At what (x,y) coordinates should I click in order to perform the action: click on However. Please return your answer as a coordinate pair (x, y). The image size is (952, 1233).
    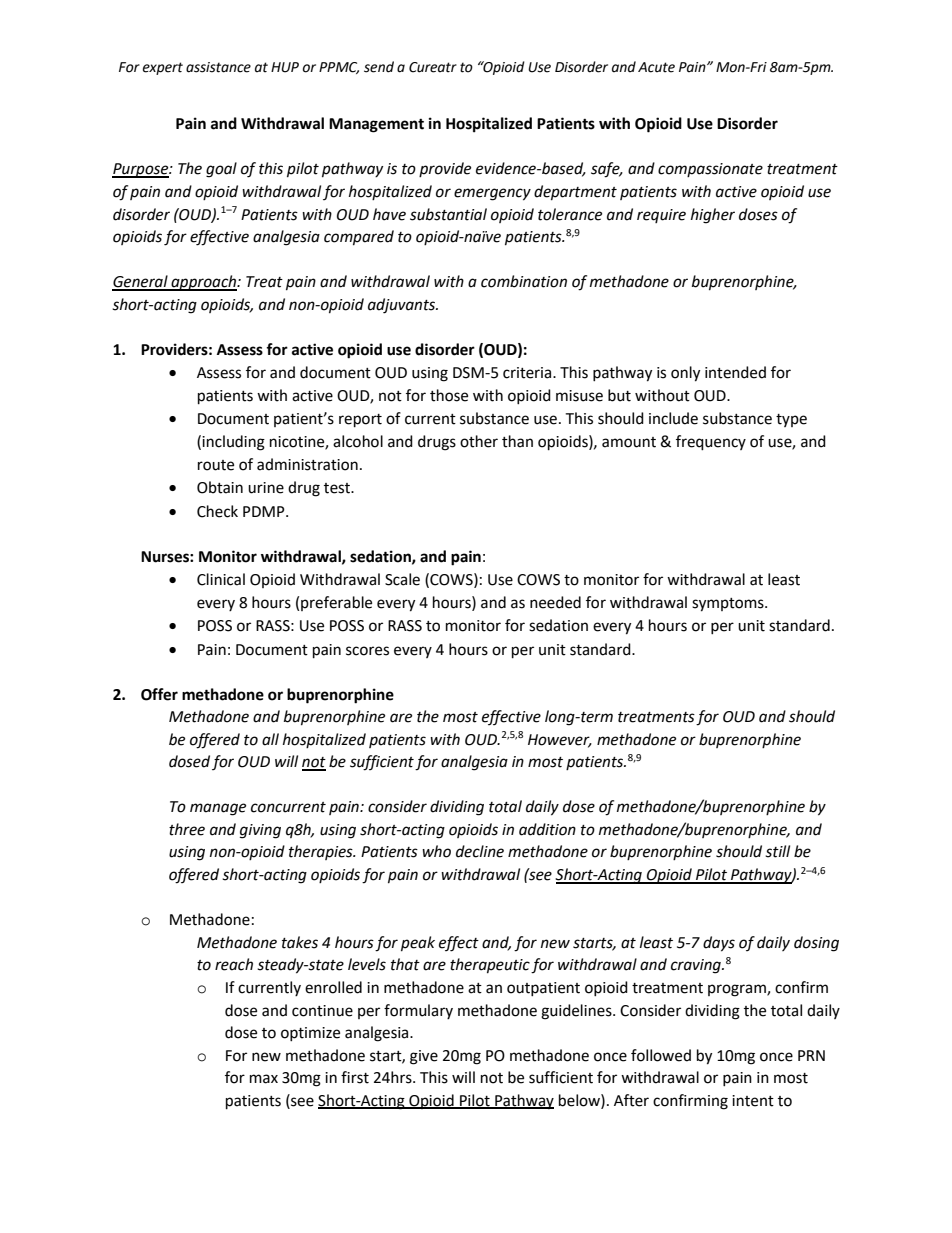
    Looking at the image, I should click on (560, 740).
